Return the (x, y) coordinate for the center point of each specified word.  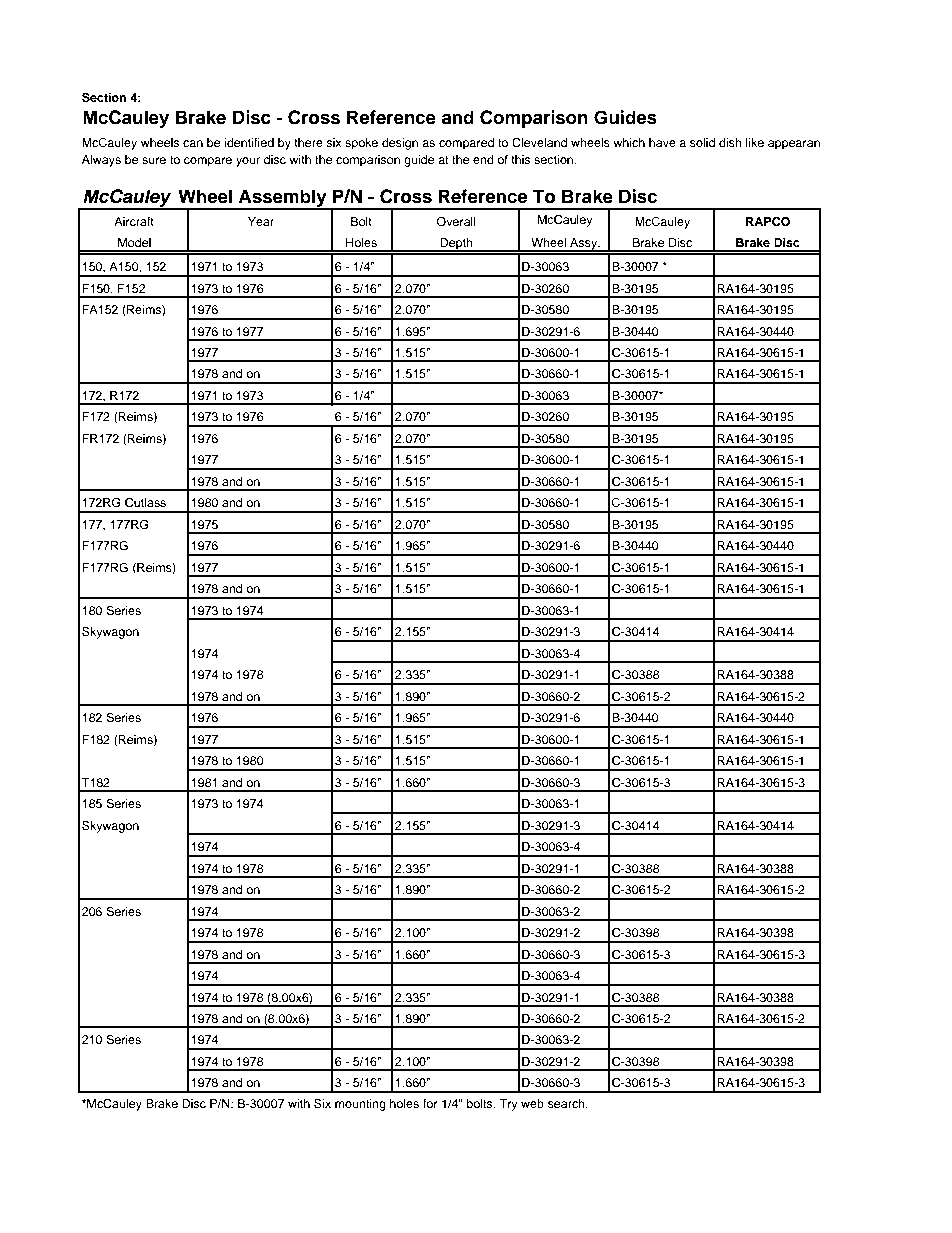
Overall (456, 221)
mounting (360, 1105)
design (400, 144)
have (662, 142)
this (521, 159)
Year (261, 221)
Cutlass (145, 503)
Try (508, 1105)
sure (154, 160)
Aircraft (134, 221)
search (567, 1103)
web (532, 1103)
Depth (456, 245)
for (430, 1103)
